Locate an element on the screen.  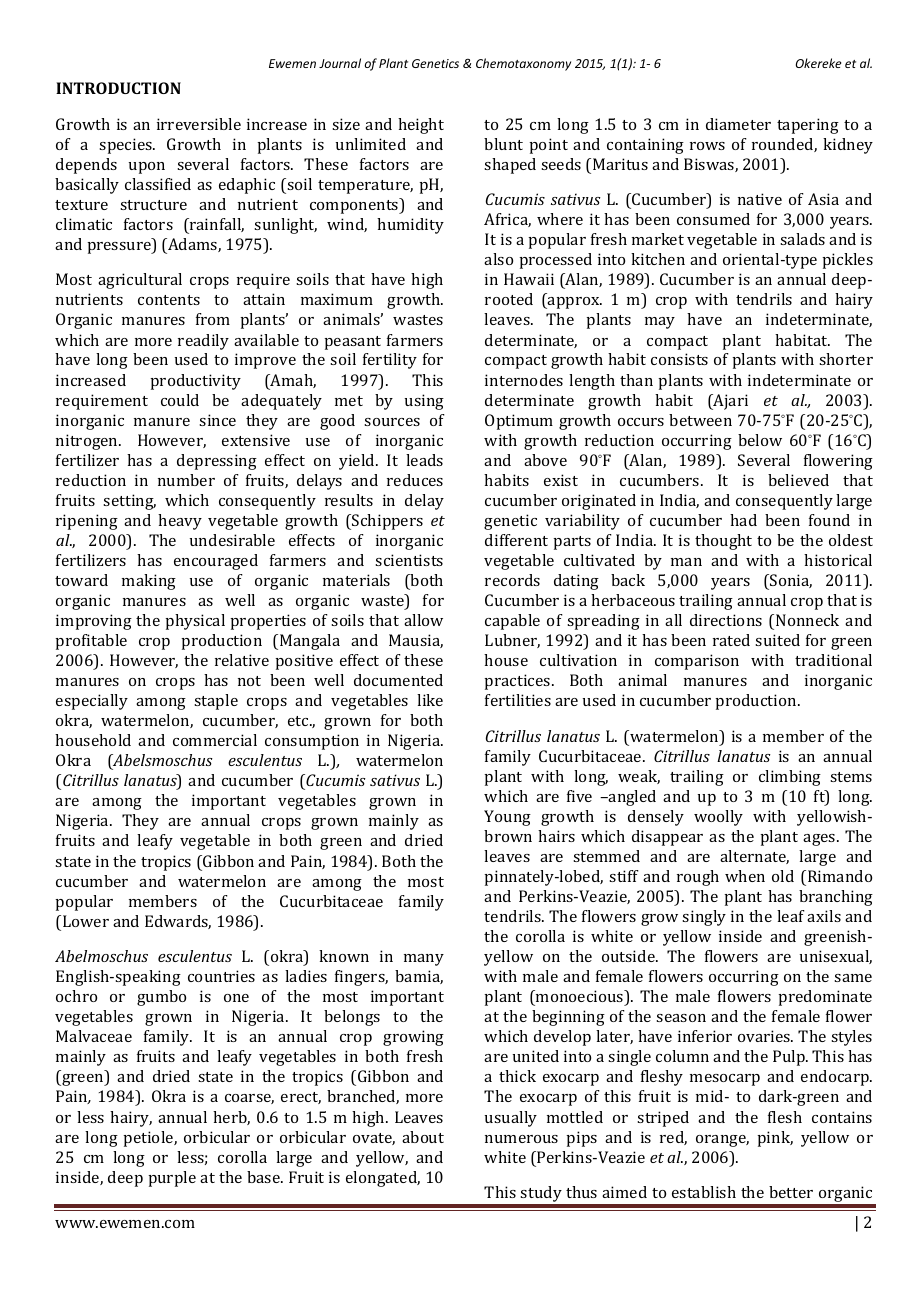
number is located at coordinates (186, 480).
